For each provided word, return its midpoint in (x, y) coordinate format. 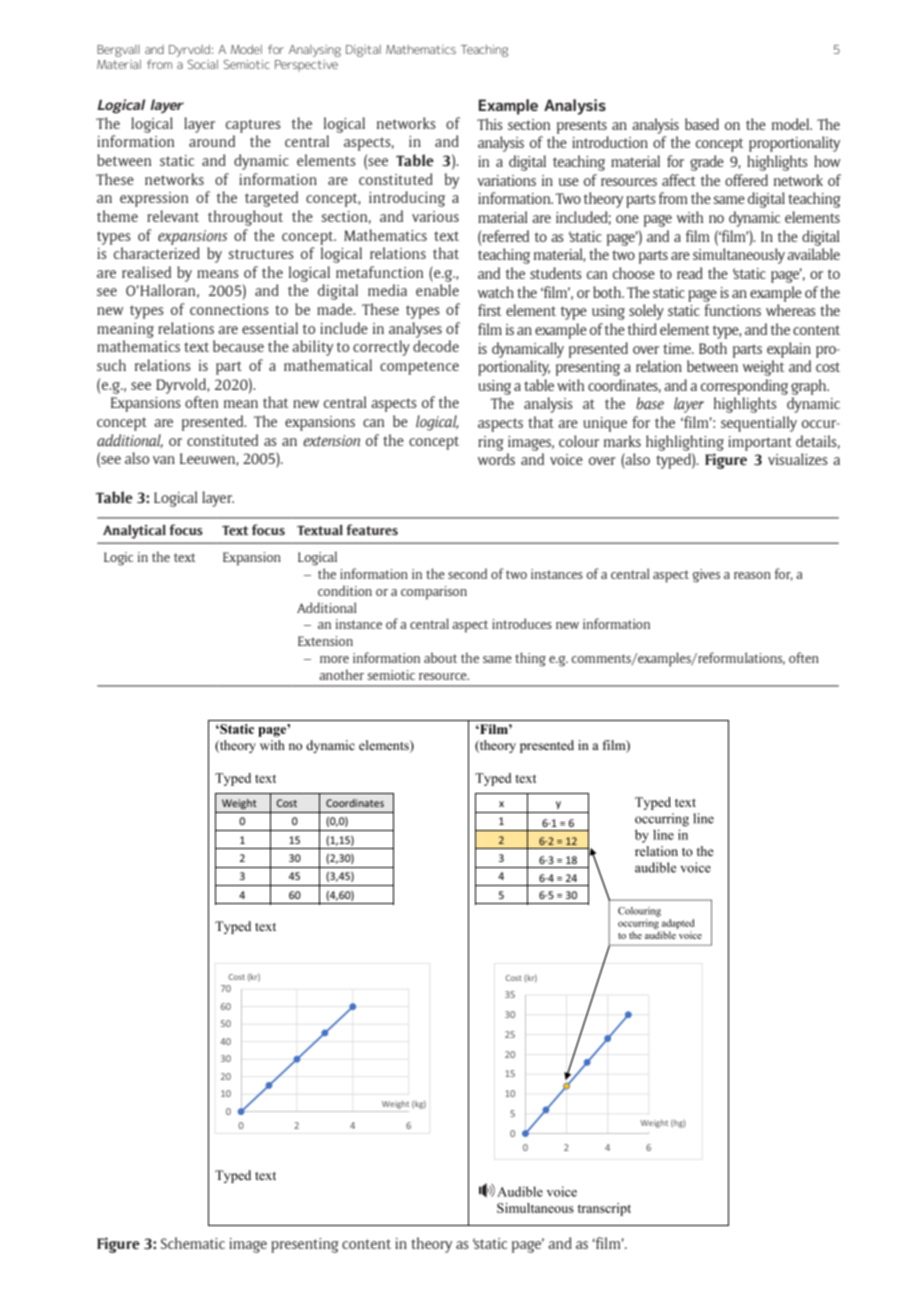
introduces (522, 623)
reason (752, 575)
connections (229, 309)
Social (203, 64)
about (440, 657)
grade (707, 163)
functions (732, 310)
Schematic (193, 1243)
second (467, 573)
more (334, 659)
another (341, 674)
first (489, 310)
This (490, 124)
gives (706, 576)
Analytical (134, 531)
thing (530, 659)
